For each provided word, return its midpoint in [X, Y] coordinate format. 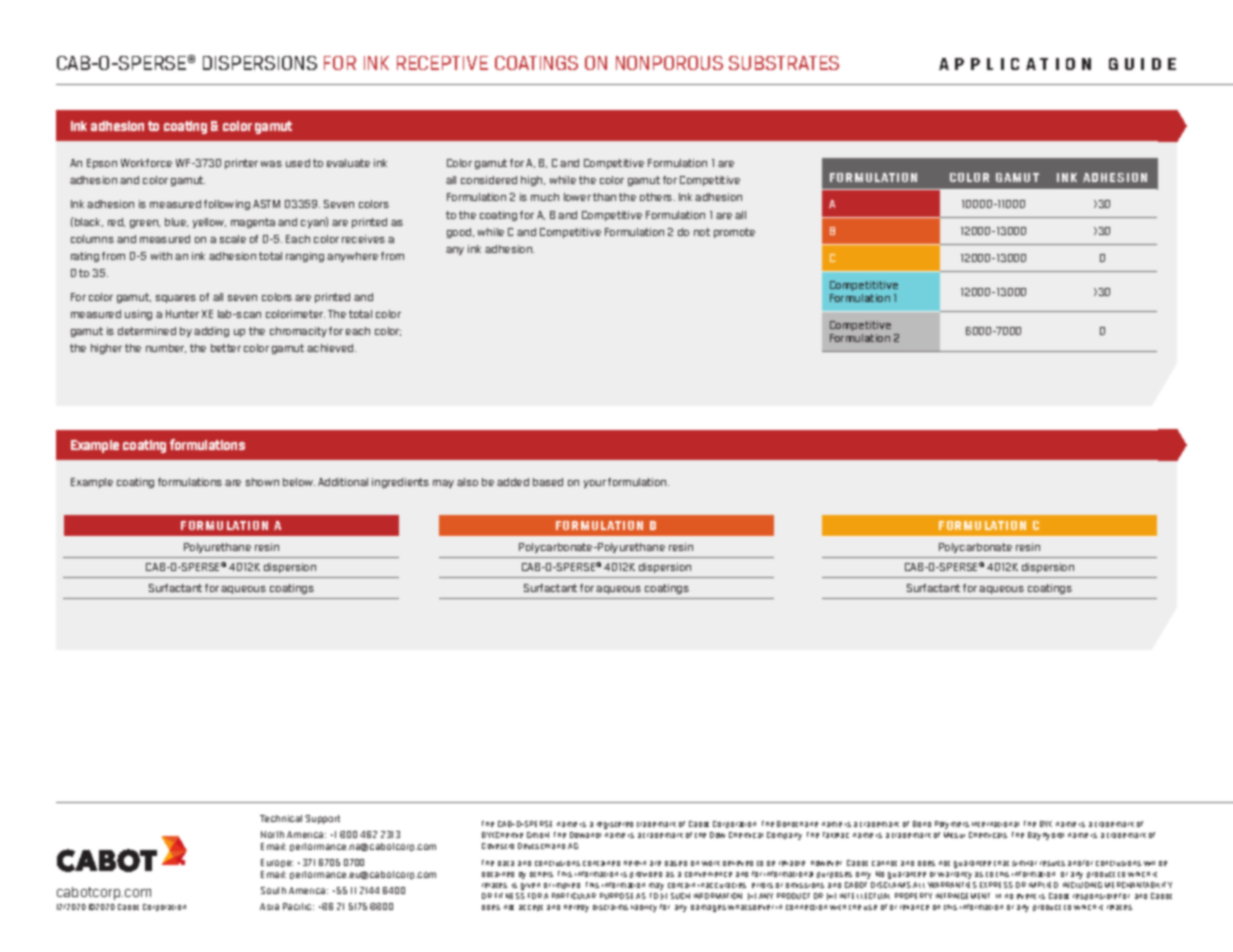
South [273, 890]
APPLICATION [1015, 64]
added [513, 482]
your [595, 484]
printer [241, 164]
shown [262, 482]
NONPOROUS [669, 63]
